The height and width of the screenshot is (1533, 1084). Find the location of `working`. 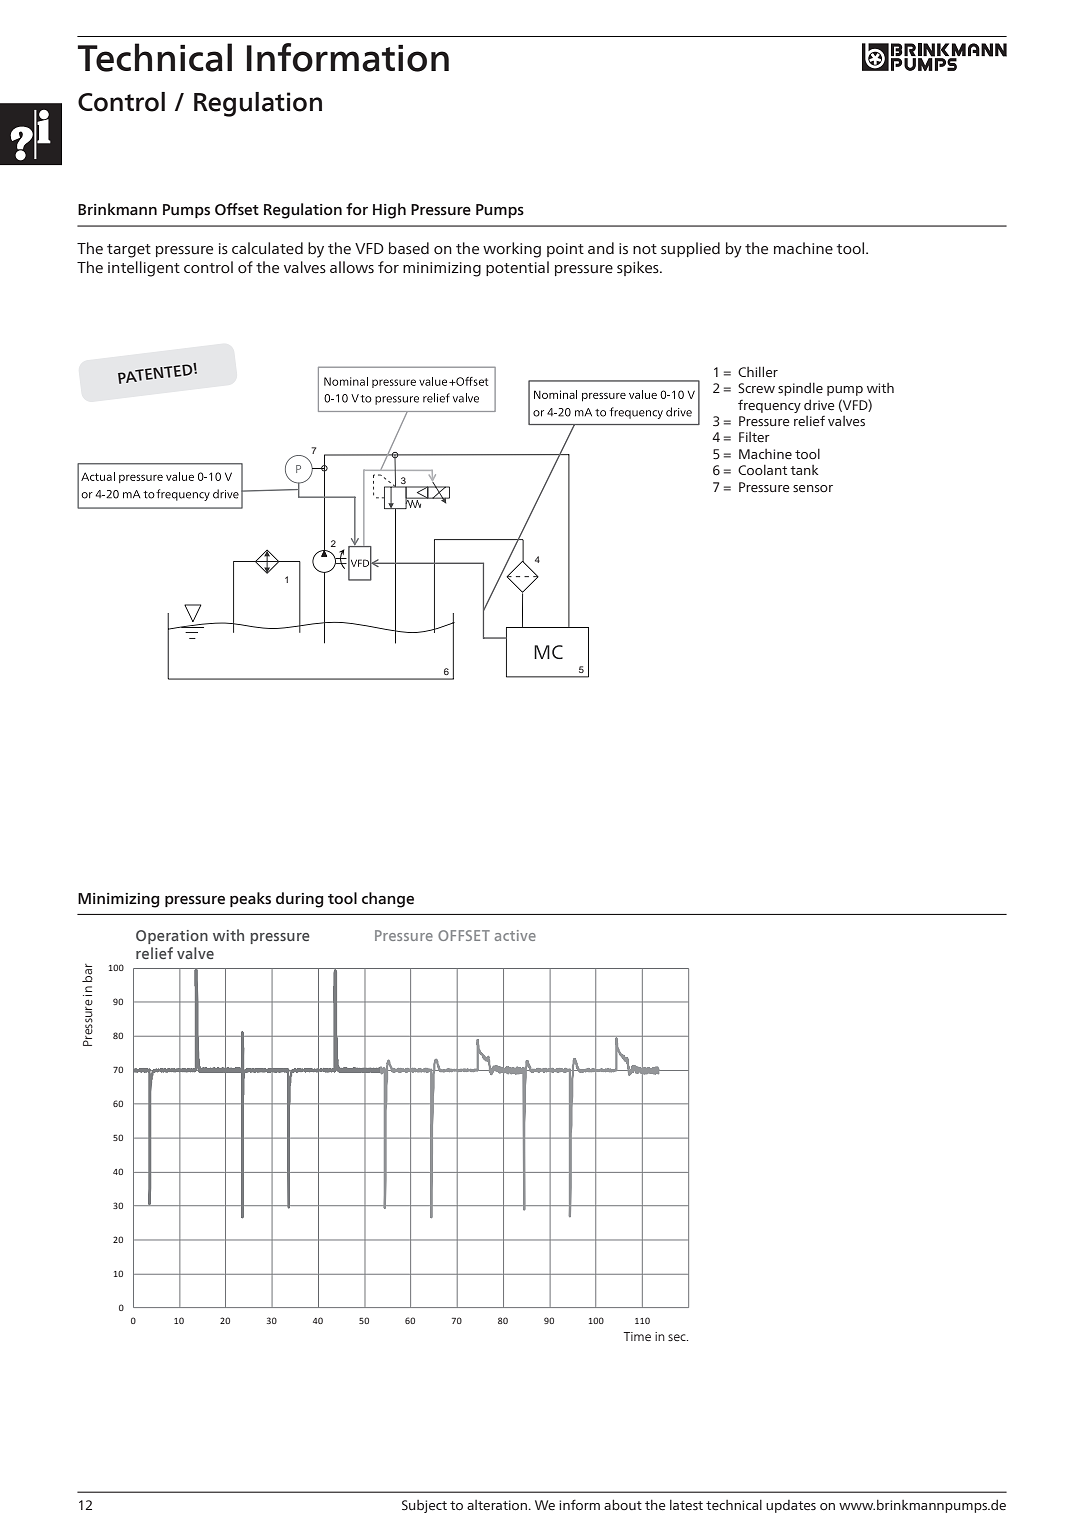

working is located at coordinates (512, 250).
